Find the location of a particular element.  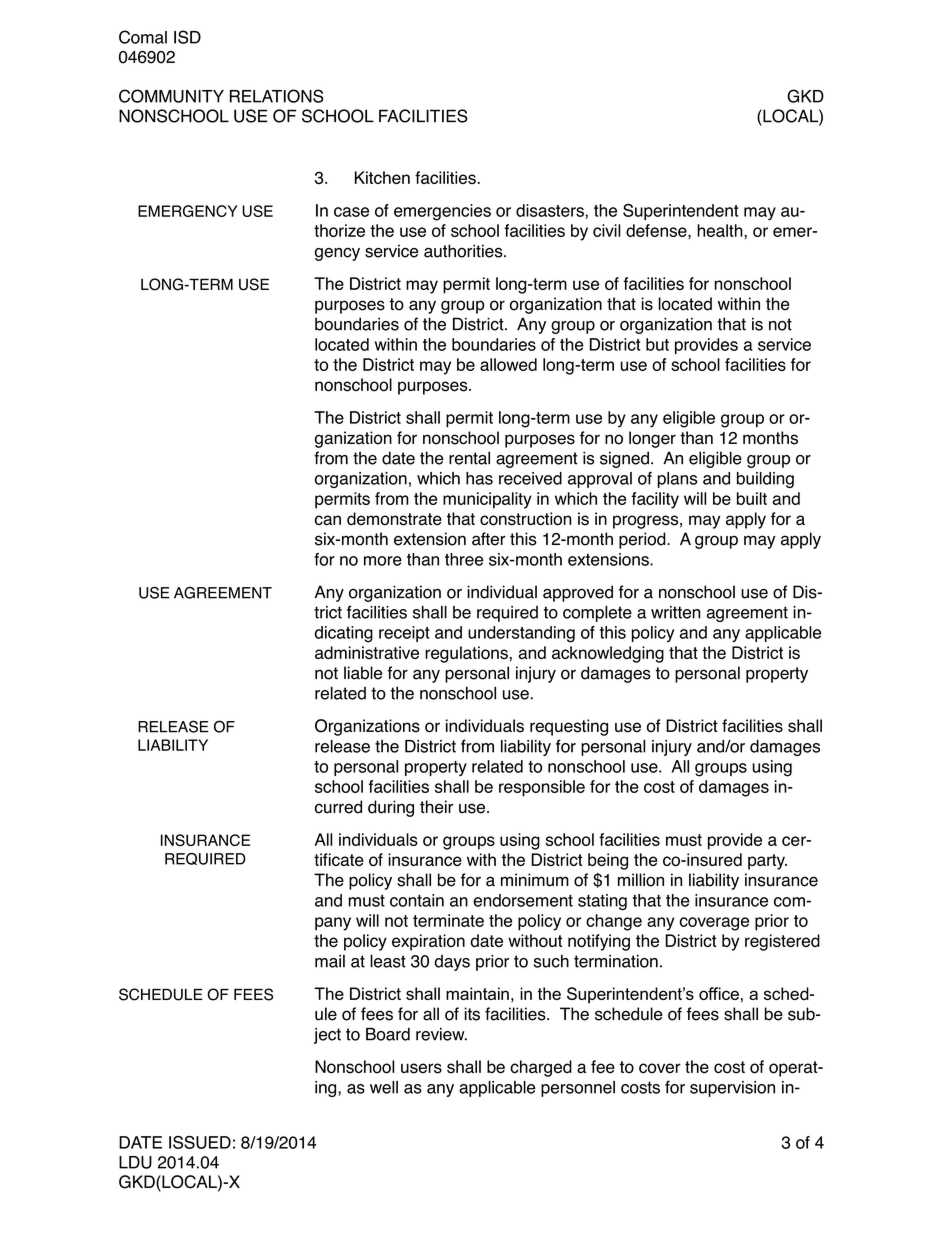

administrative is located at coordinates (367, 652).
